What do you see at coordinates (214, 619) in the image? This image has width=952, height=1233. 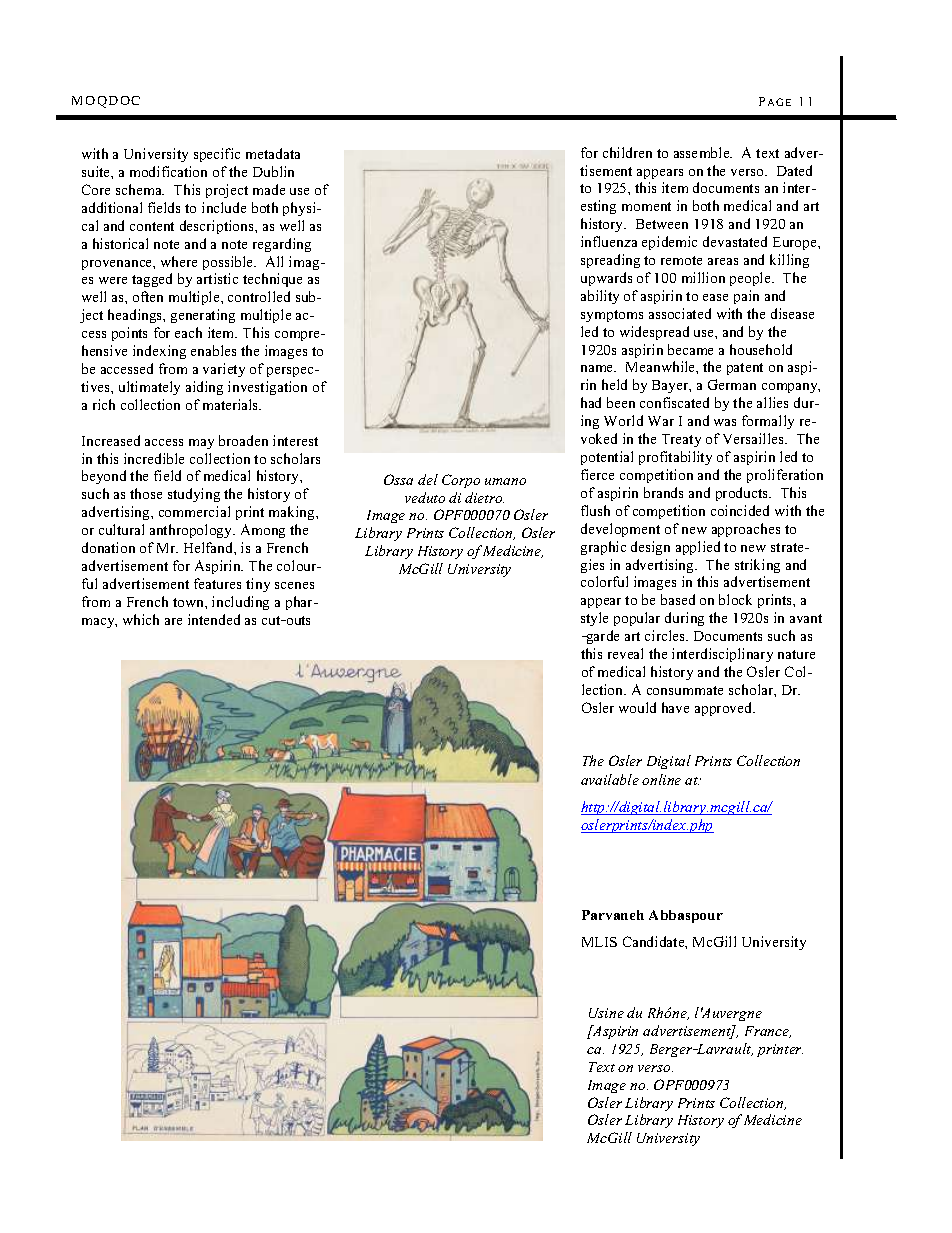 I see `intended` at bounding box center [214, 619].
